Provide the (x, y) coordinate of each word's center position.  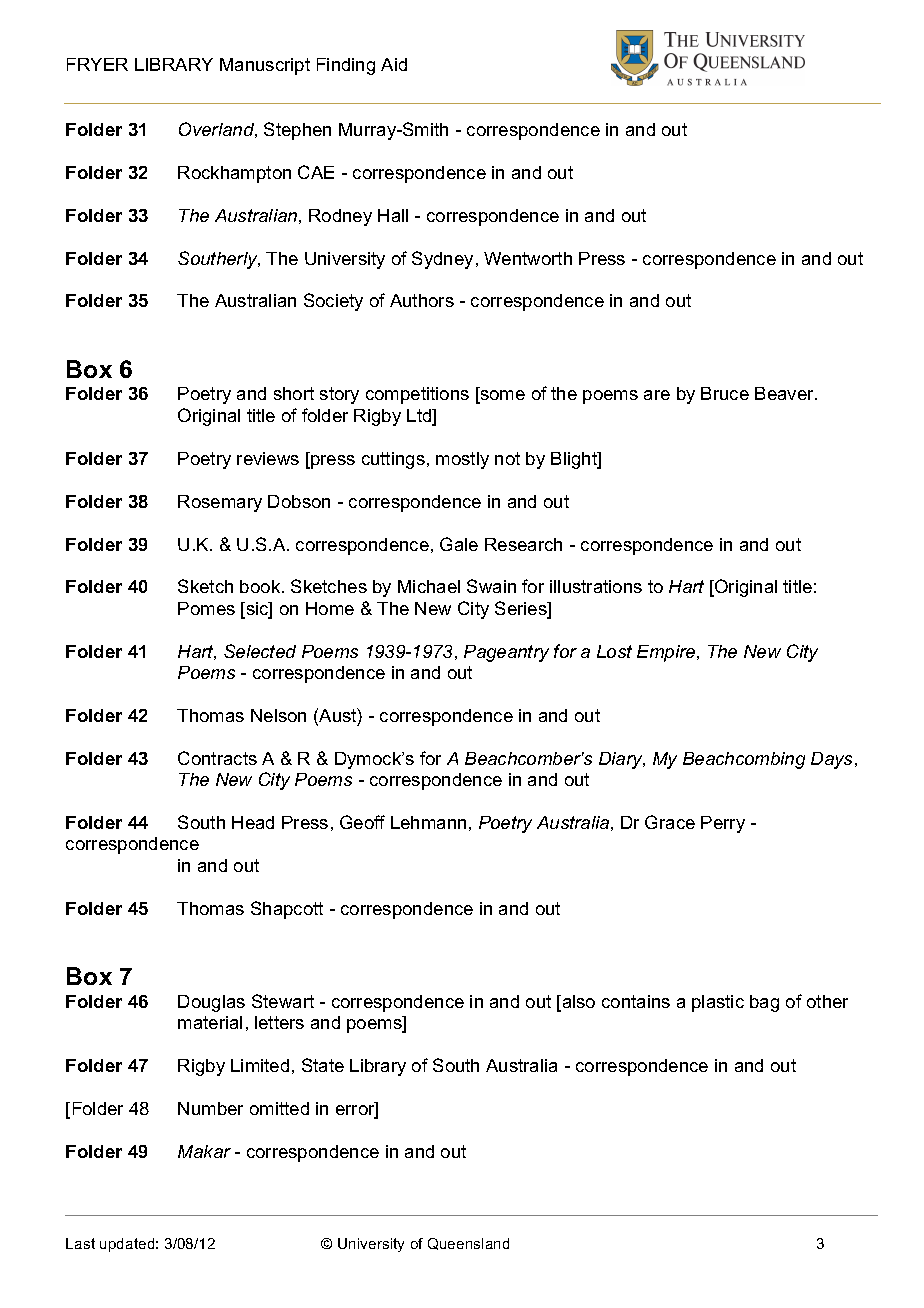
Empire (667, 653)
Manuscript (265, 66)
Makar (204, 1151)
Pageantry (506, 653)
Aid (394, 64)
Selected (260, 651)
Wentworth (528, 258)
